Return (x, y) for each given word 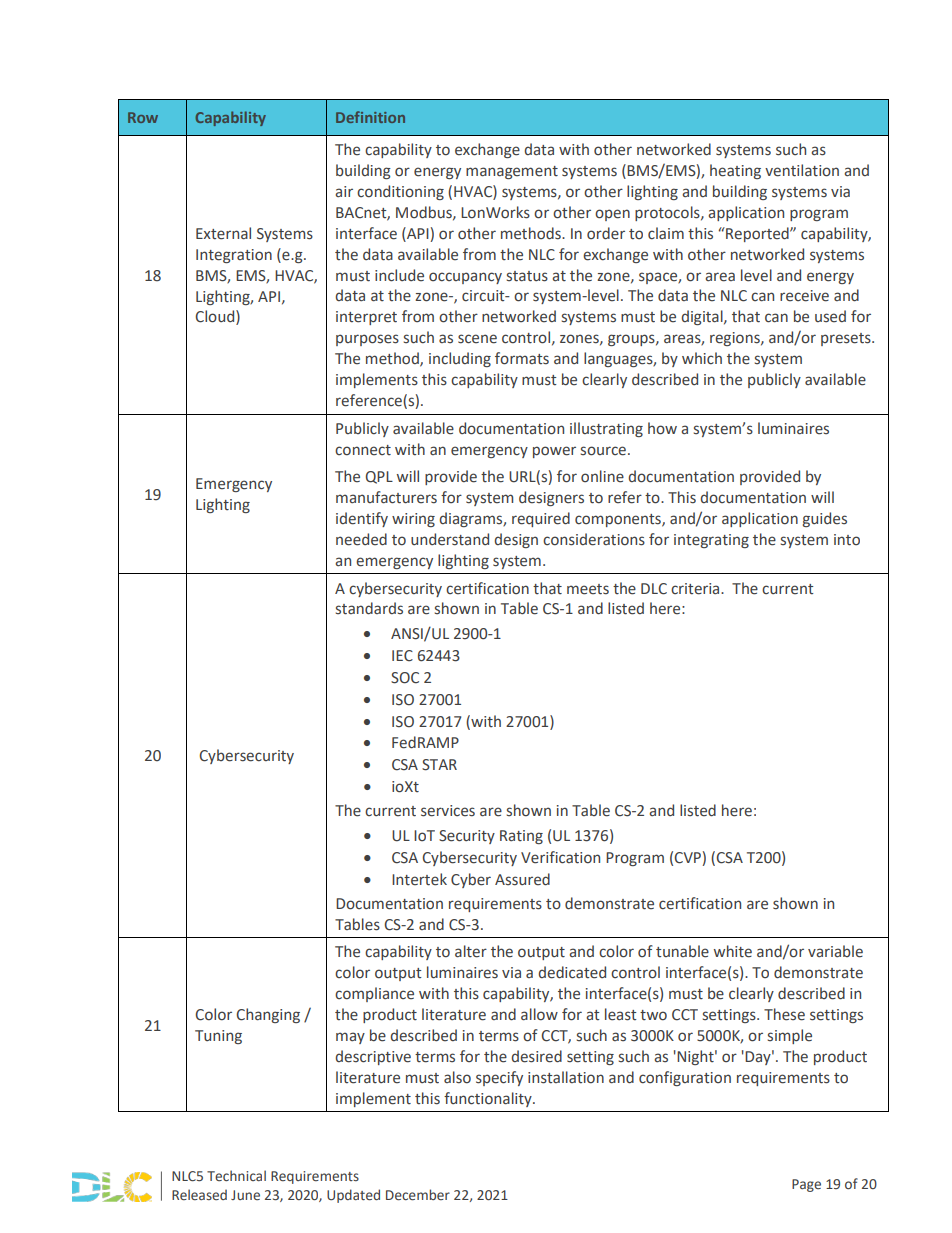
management (512, 172)
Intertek (419, 879)
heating (735, 171)
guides (825, 519)
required (541, 519)
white (733, 951)
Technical (236, 1175)
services (448, 811)
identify (362, 519)
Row (143, 117)
